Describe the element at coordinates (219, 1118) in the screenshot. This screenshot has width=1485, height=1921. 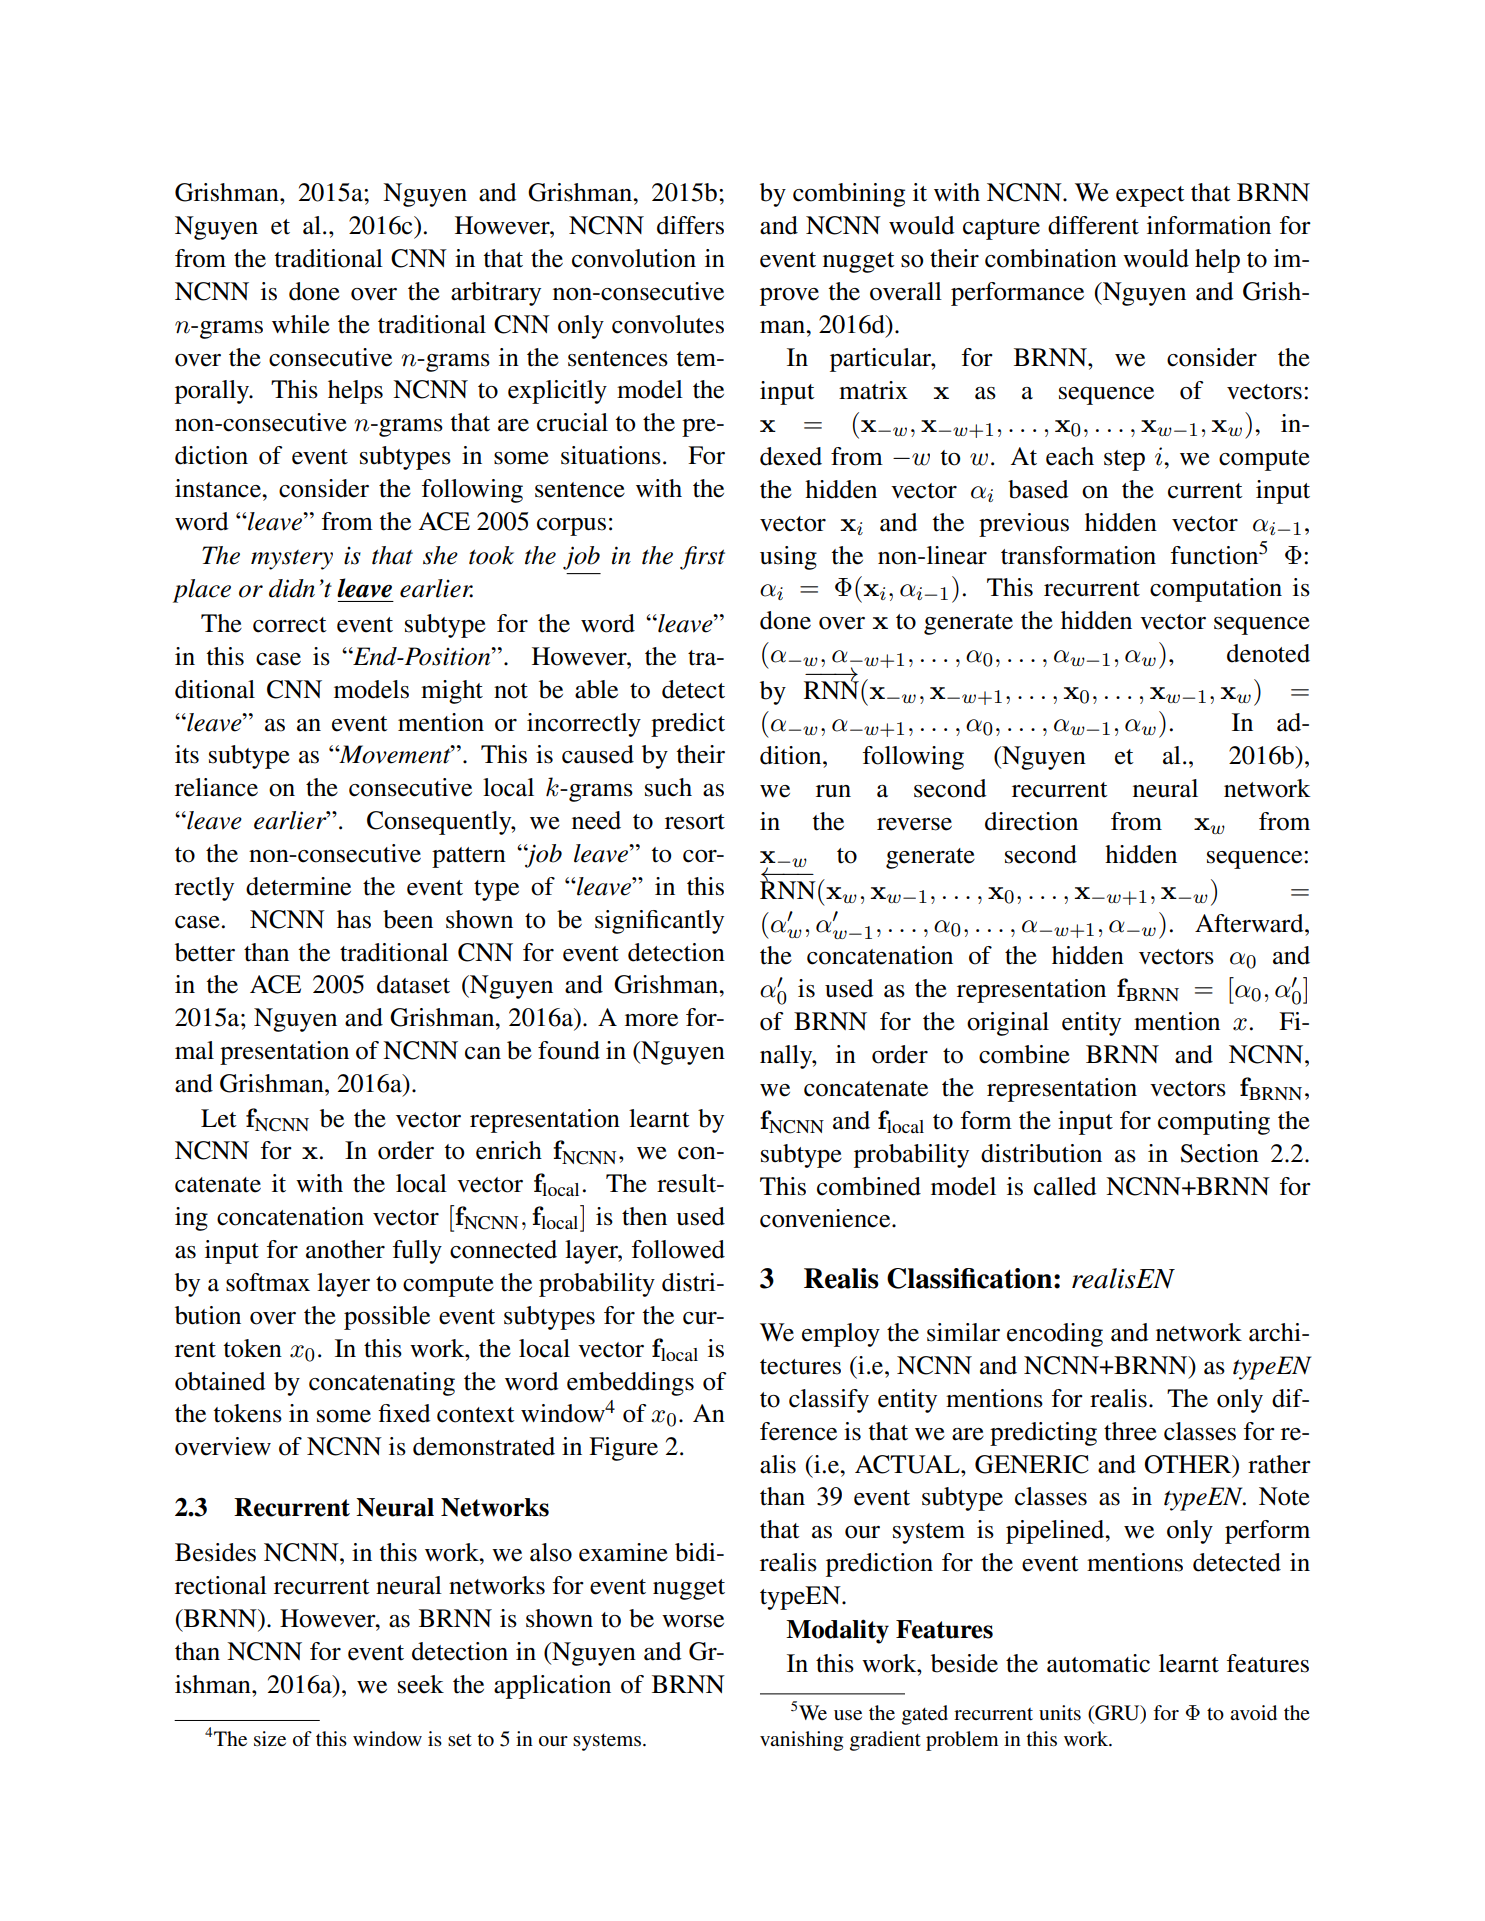
I see `Let` at that location.
